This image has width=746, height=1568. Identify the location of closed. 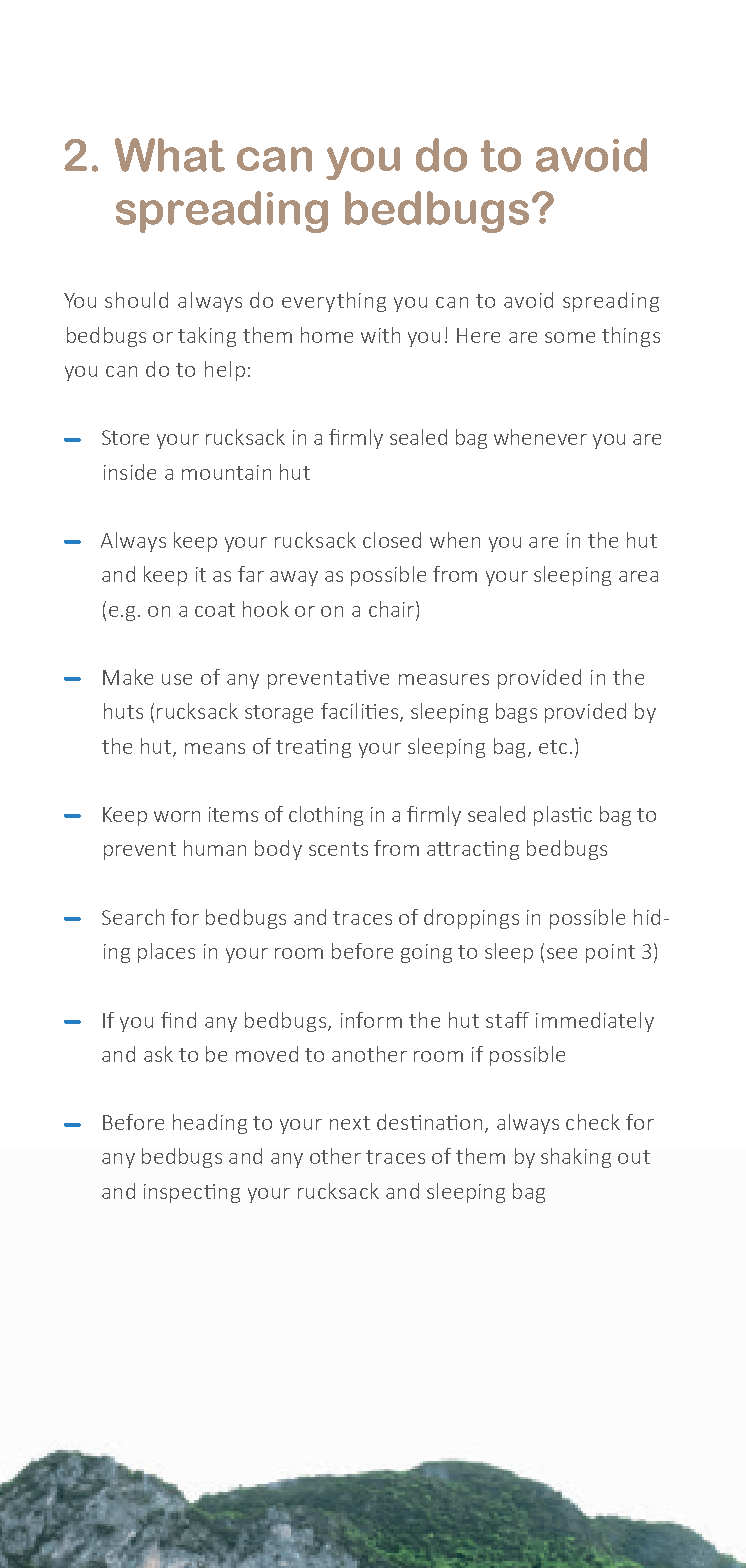
(392, 540).
